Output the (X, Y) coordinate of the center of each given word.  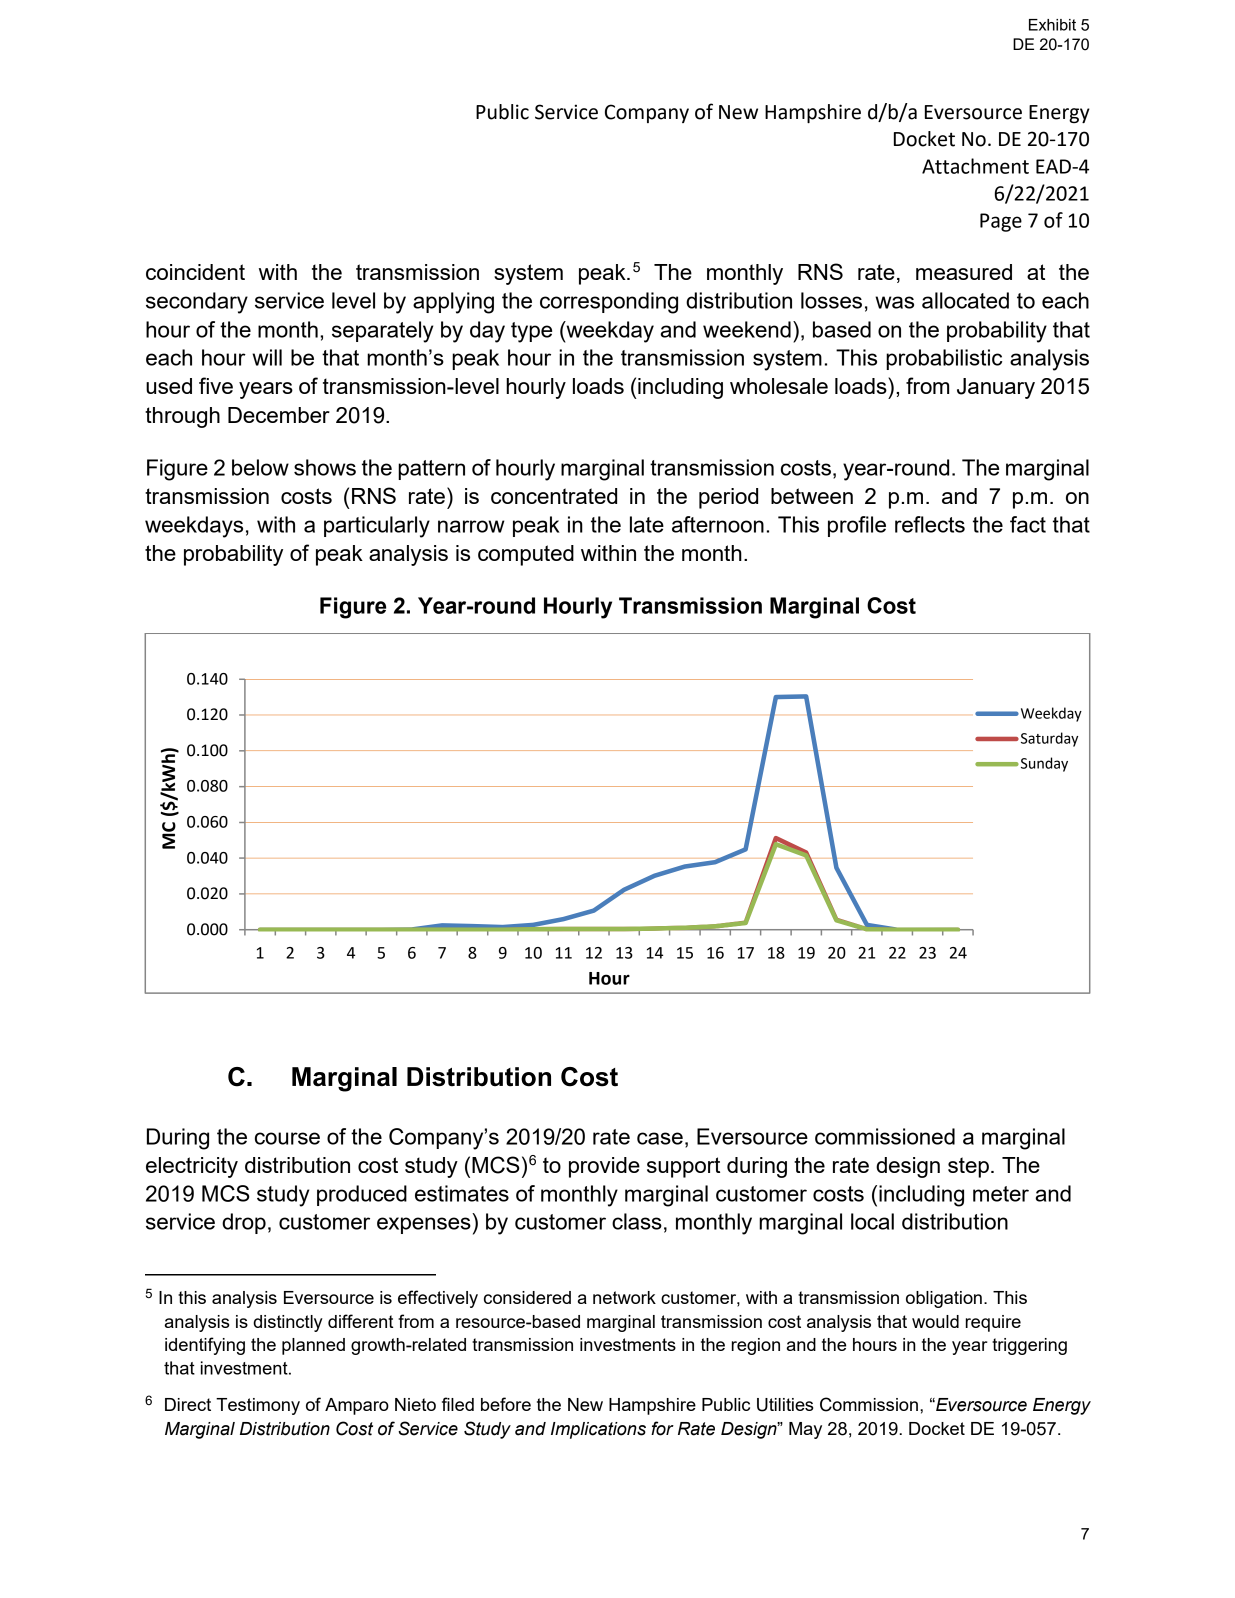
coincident (195, 272)
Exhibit (1052, 25)
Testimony (258, 1406)
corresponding (609, 303)
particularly (377, 527)
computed (526, 555)
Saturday (1049, 739)
